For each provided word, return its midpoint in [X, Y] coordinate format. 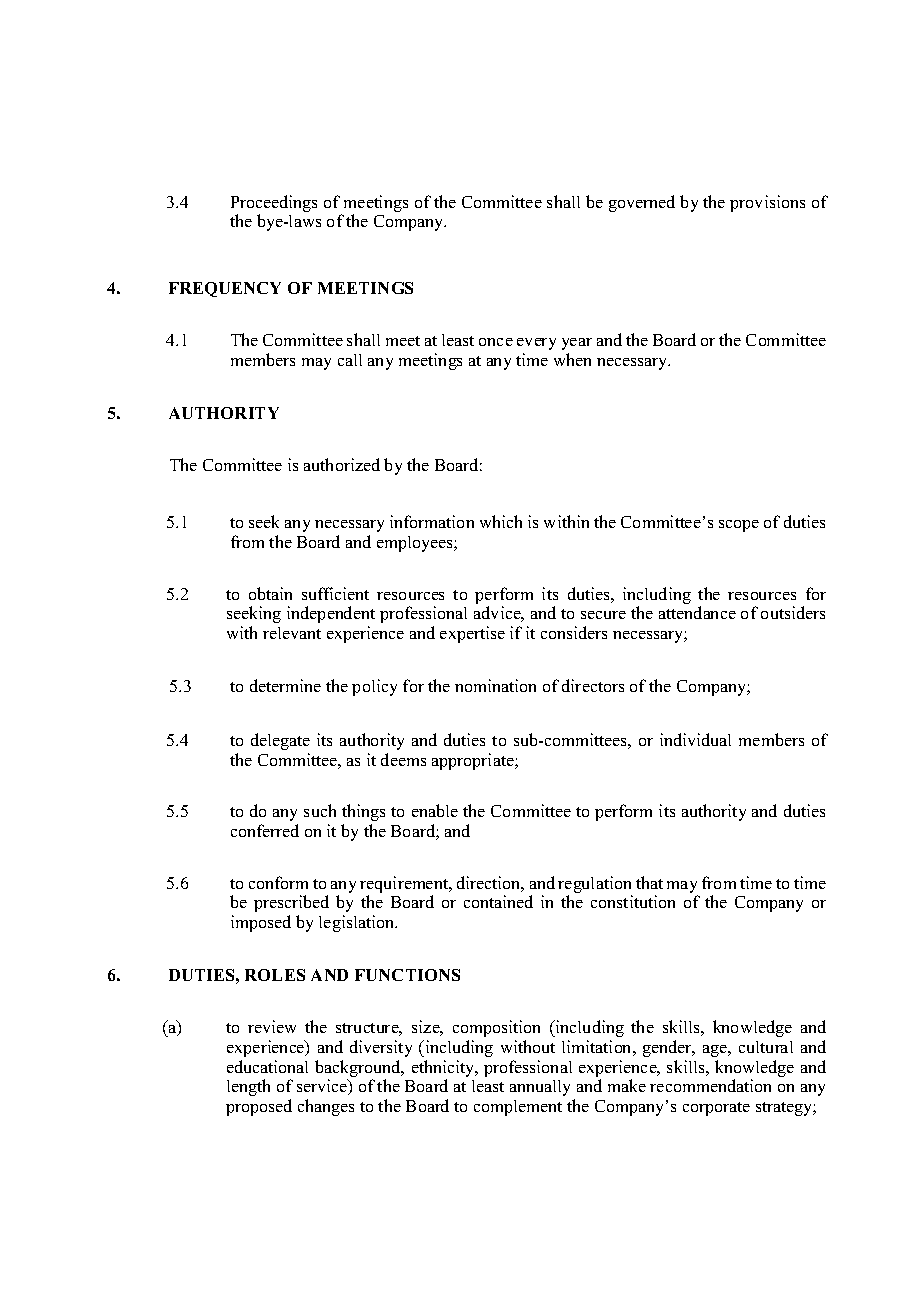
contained [498, 901]
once [496, 342]
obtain [270, 593]
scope [739, 526]
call [350, 360]
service [323, 1087]
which [501, 521]
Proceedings [274, 203]
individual [695, 739]
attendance [697, 612]
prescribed [291, 903]
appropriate [474, 761]
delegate [280, 741]
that [649, 882]
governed [642, 203]
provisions [767, 203]
